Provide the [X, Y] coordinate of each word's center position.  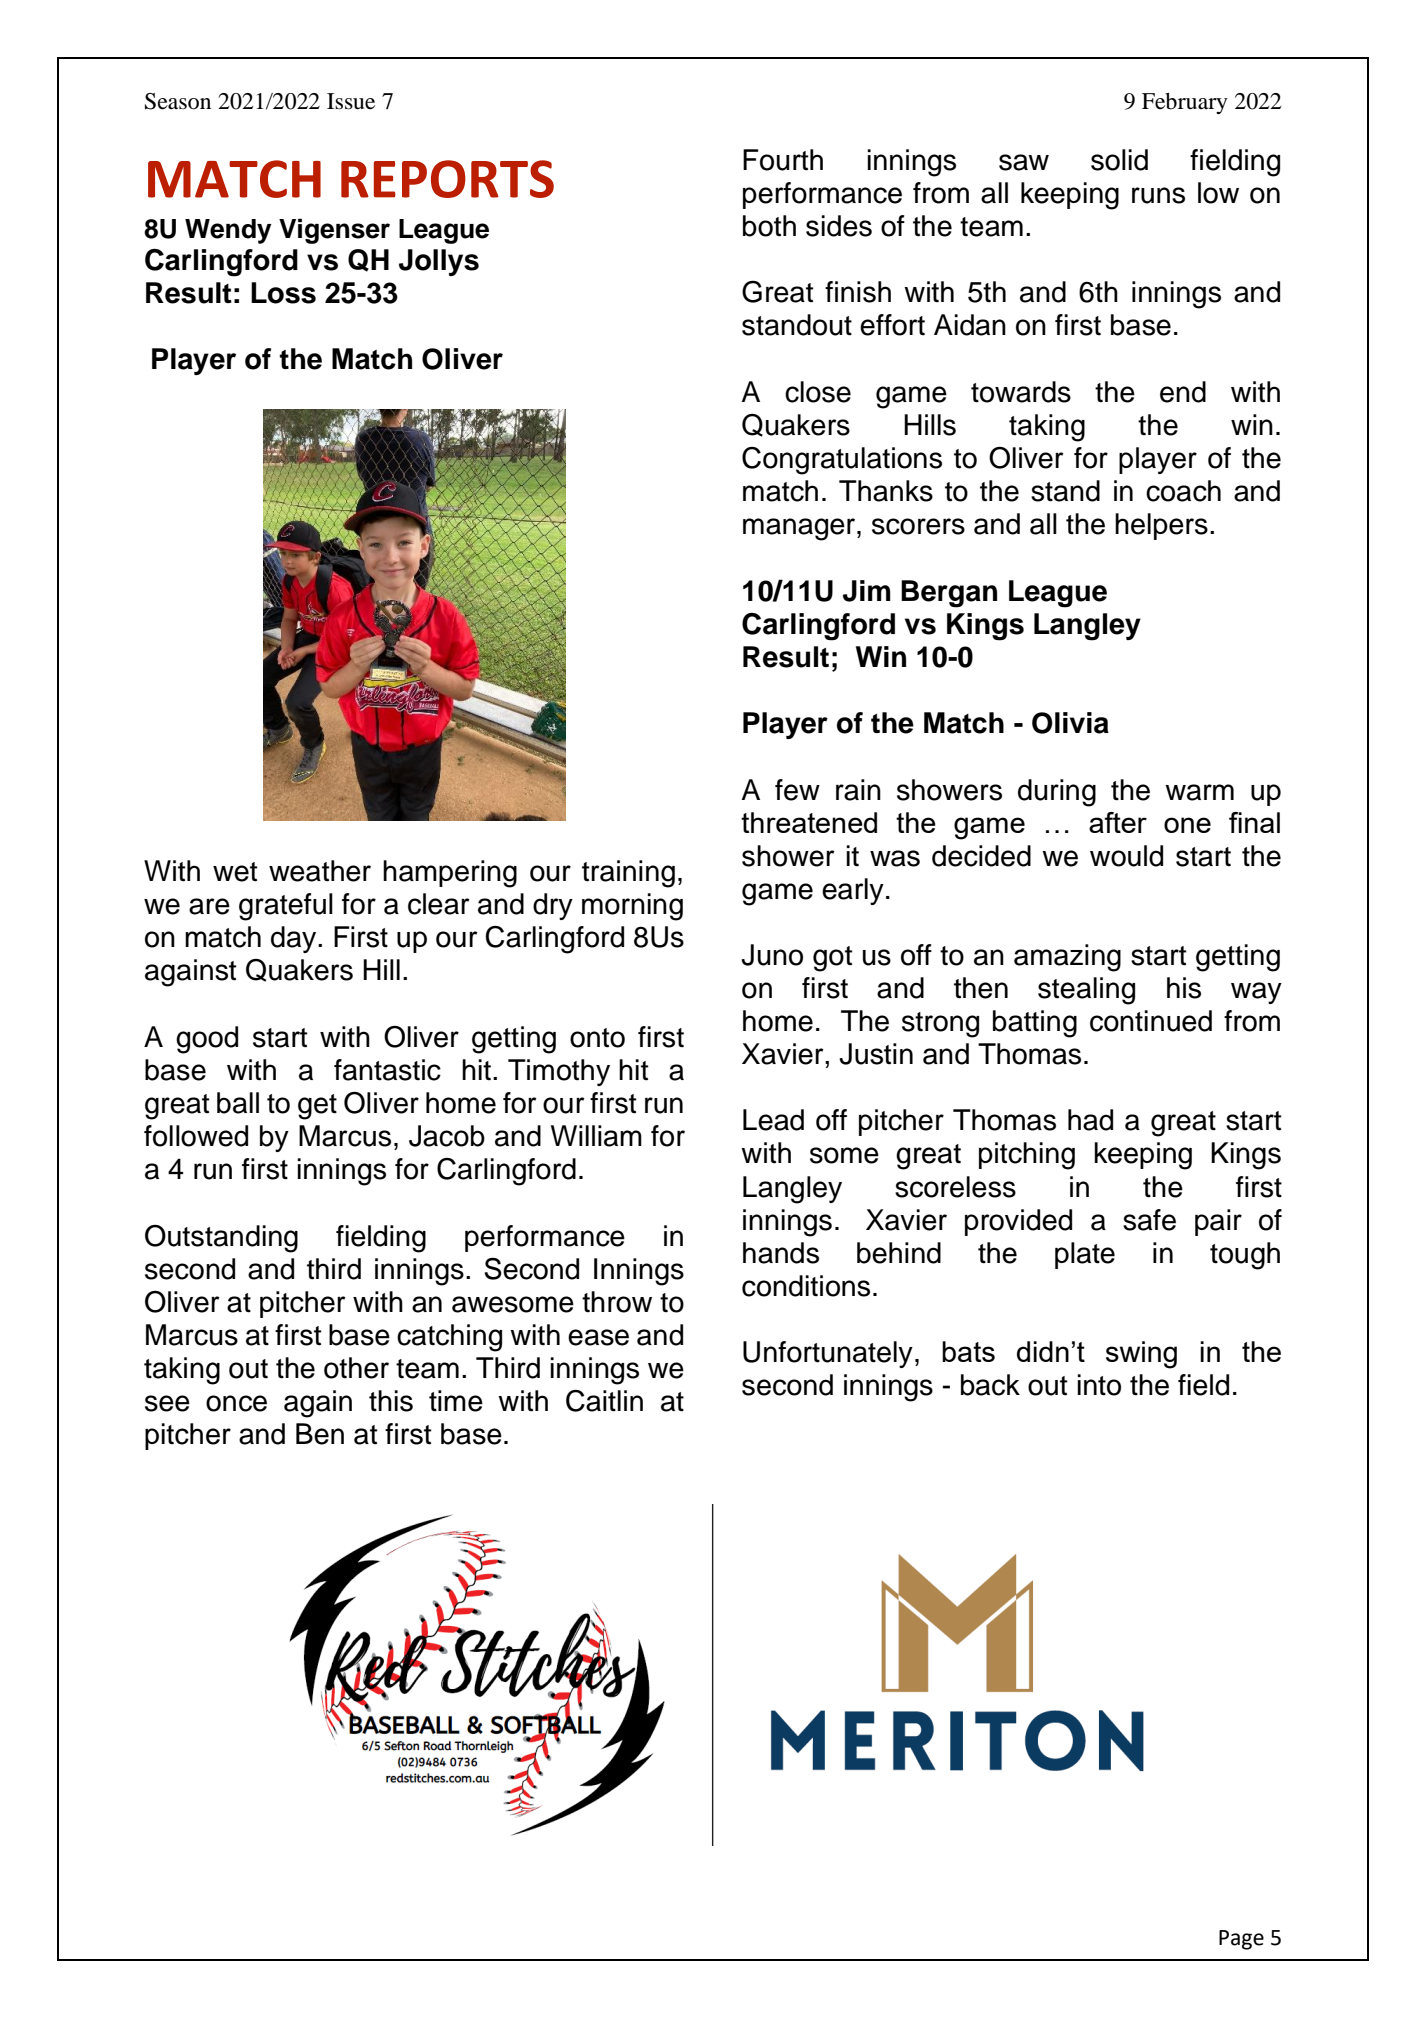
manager [800, 529]
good [207, 1040]
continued [1151, 1021]
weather [320, 871]
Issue [351, 101]
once [236, 1403]
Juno [772, 955]
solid [1119, 160]
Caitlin [604, 1401]
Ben [320, 1434]
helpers [1161, 526]
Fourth [783, 160]
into [1099, 1385]
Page [1241, 1940]
